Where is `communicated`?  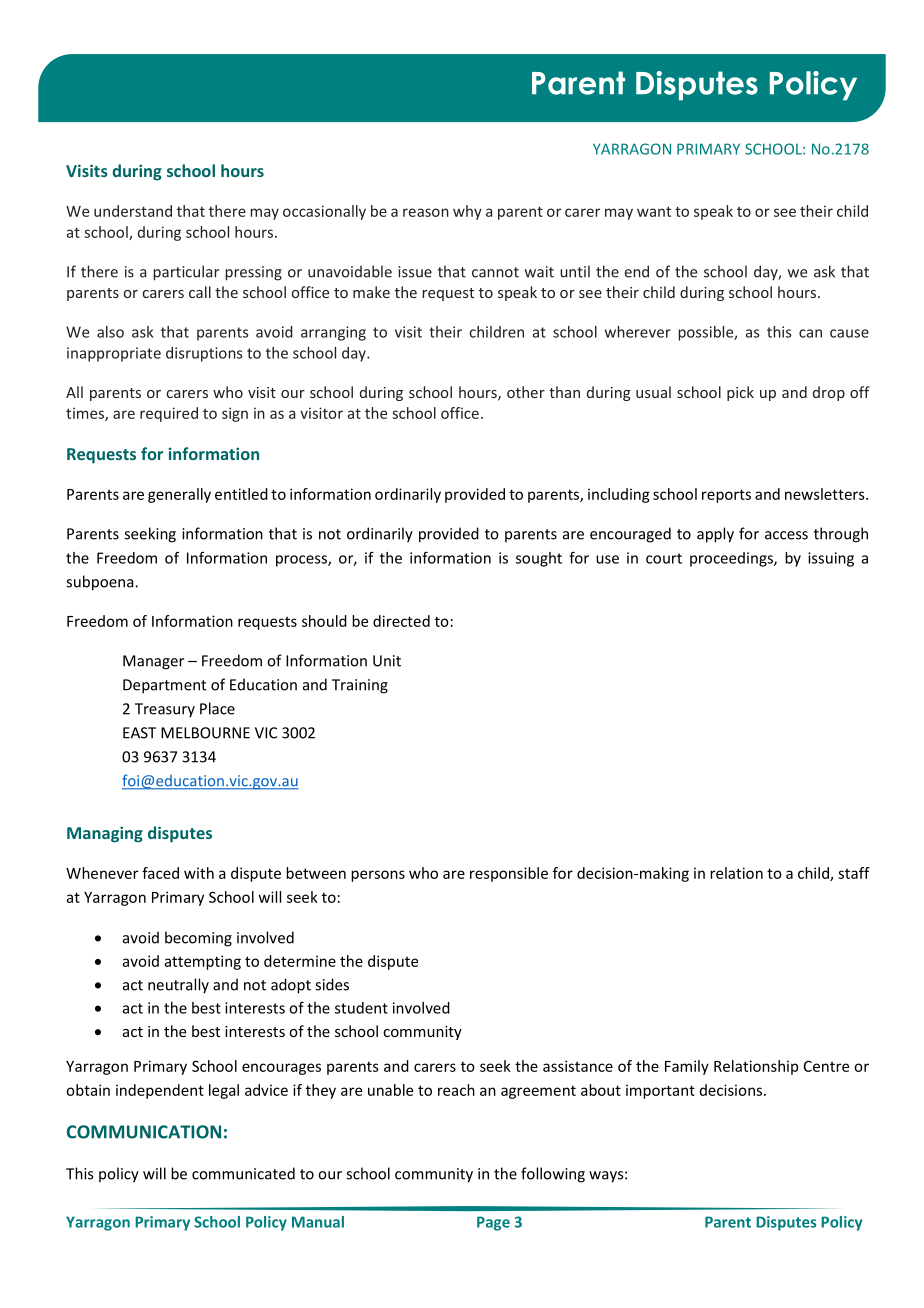 communicated is located at coordinates (243, 1173).
